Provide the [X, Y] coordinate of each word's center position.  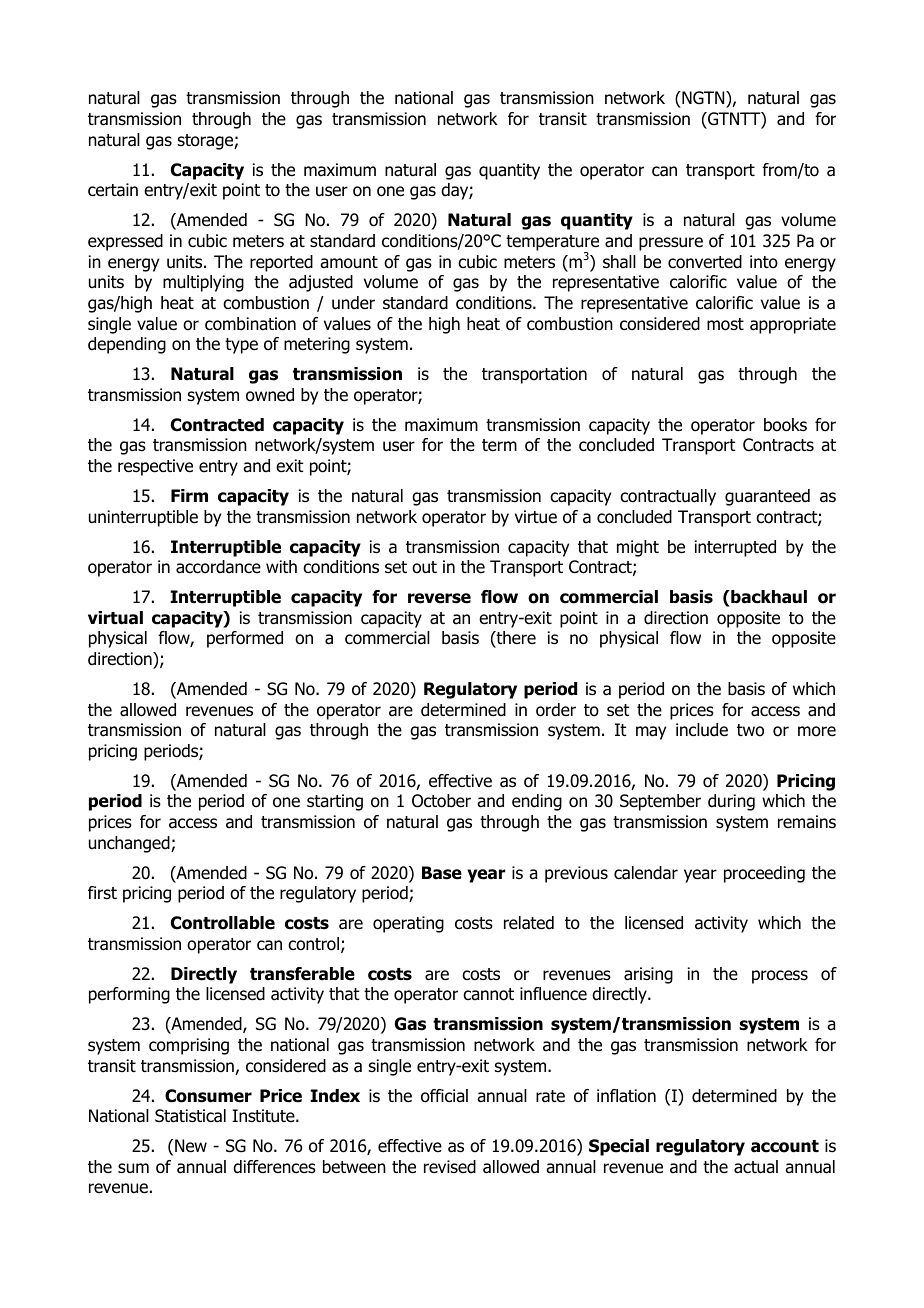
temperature [552, 244]
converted [705, 262]
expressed [125, 242]
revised [450, 1167]
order [556, 710]
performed [245, 639]
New [191, 1146]
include [702, 730]
